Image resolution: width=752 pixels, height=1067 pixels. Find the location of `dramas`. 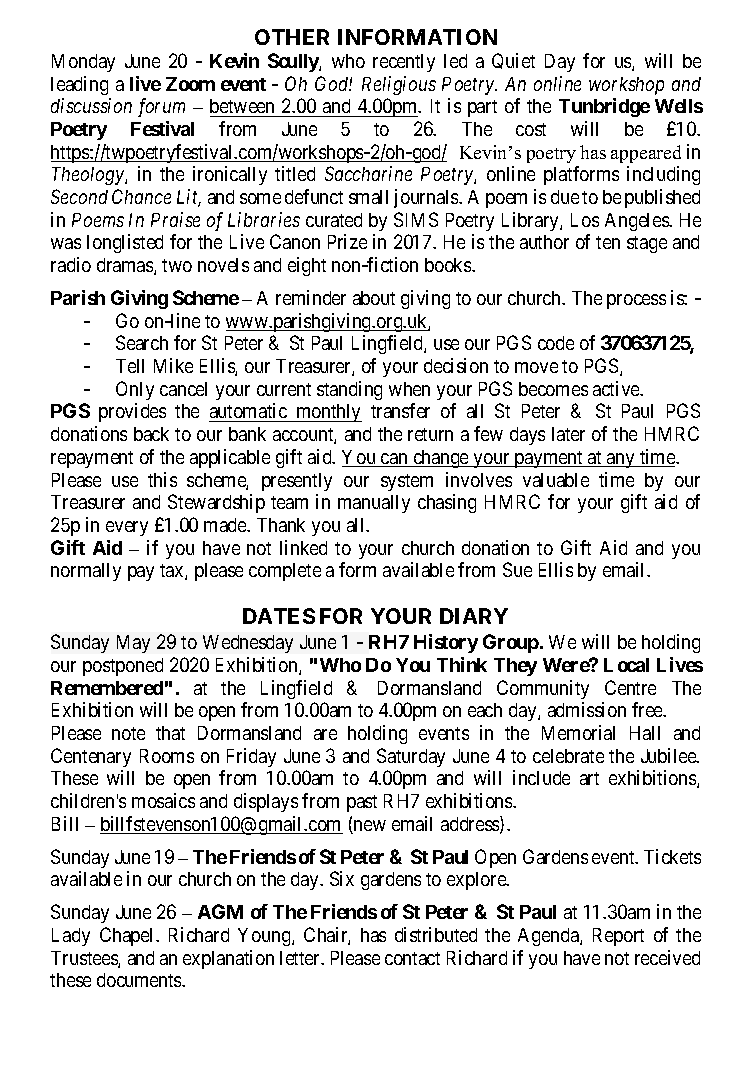

dramas is located at coordinates (126, 266).
